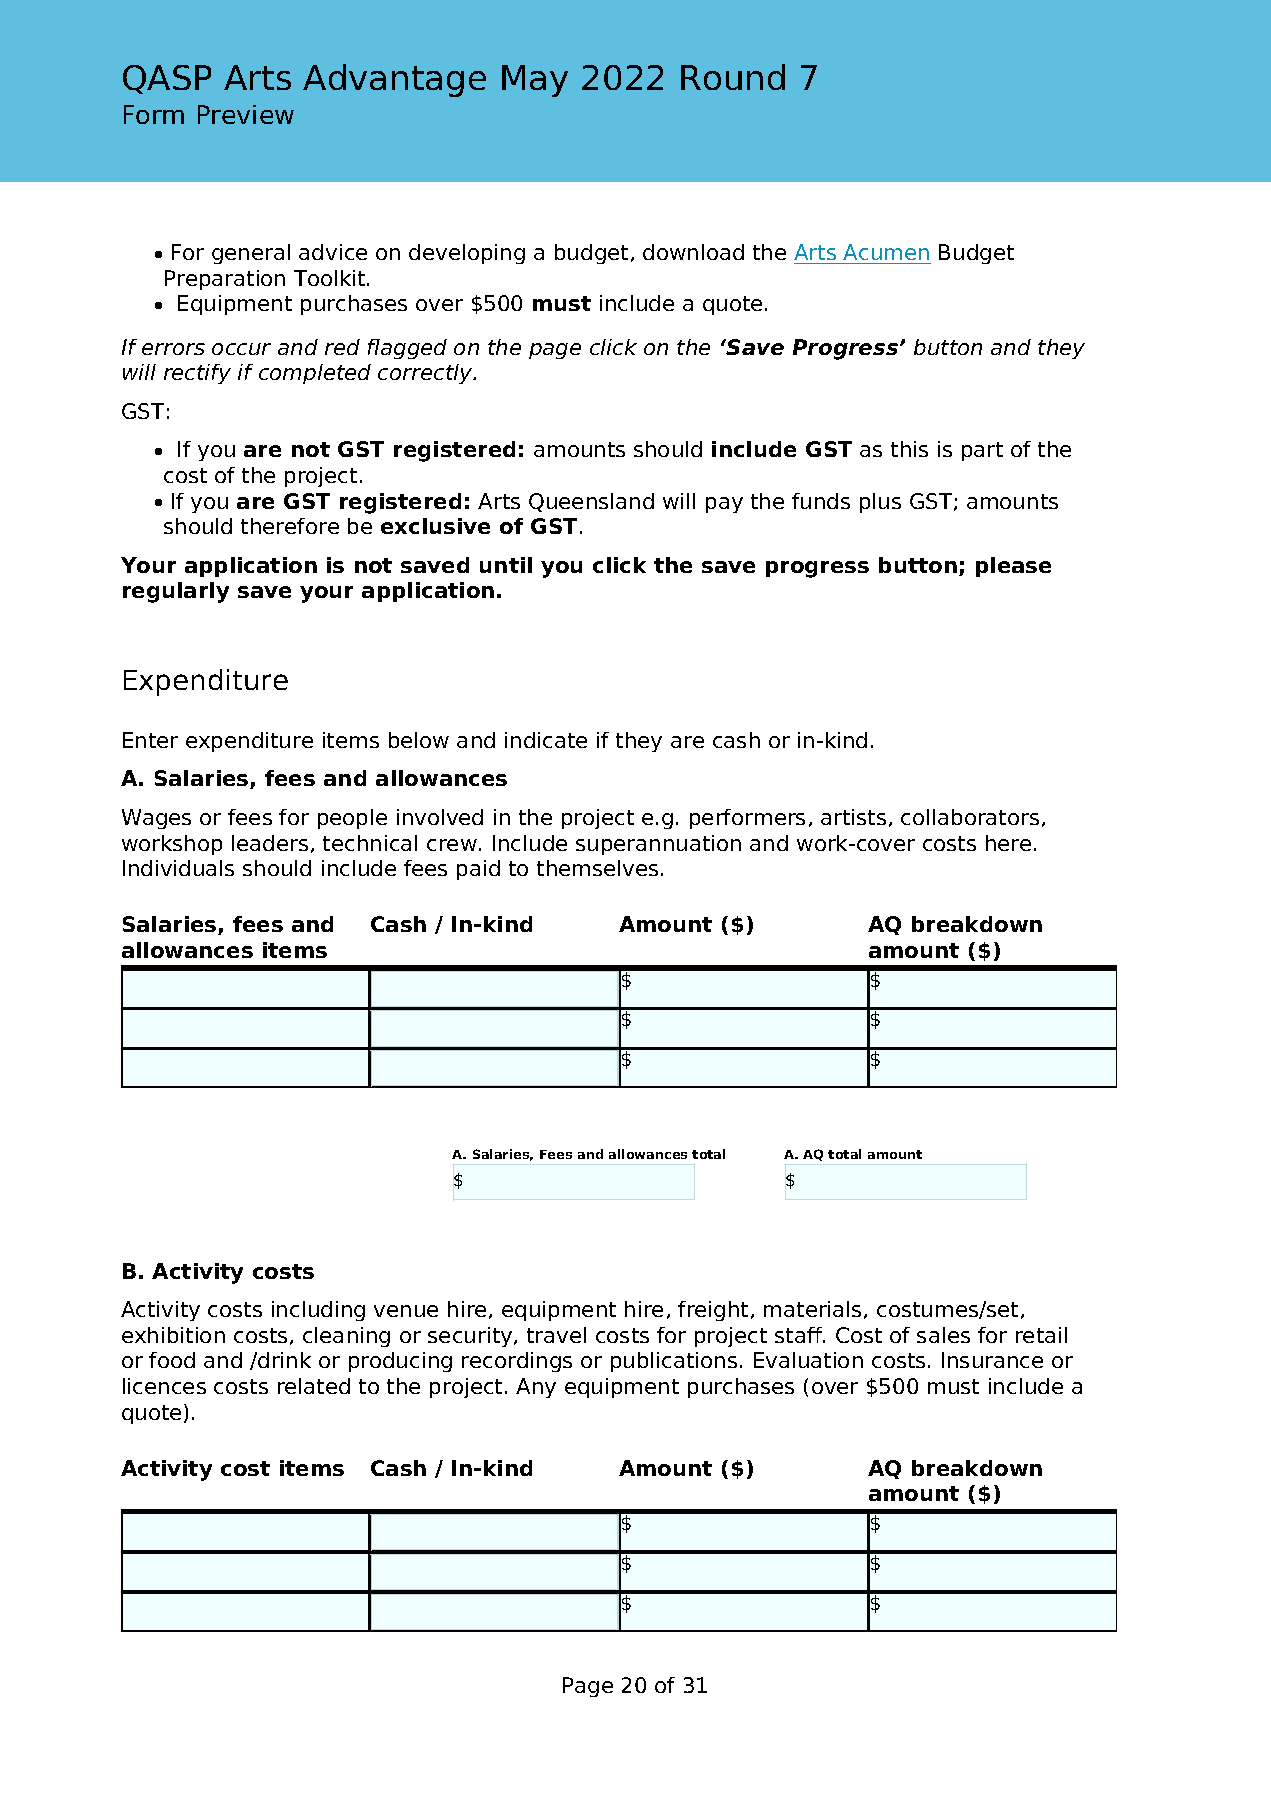  I want to click on Acumen, so click(886, 252).
